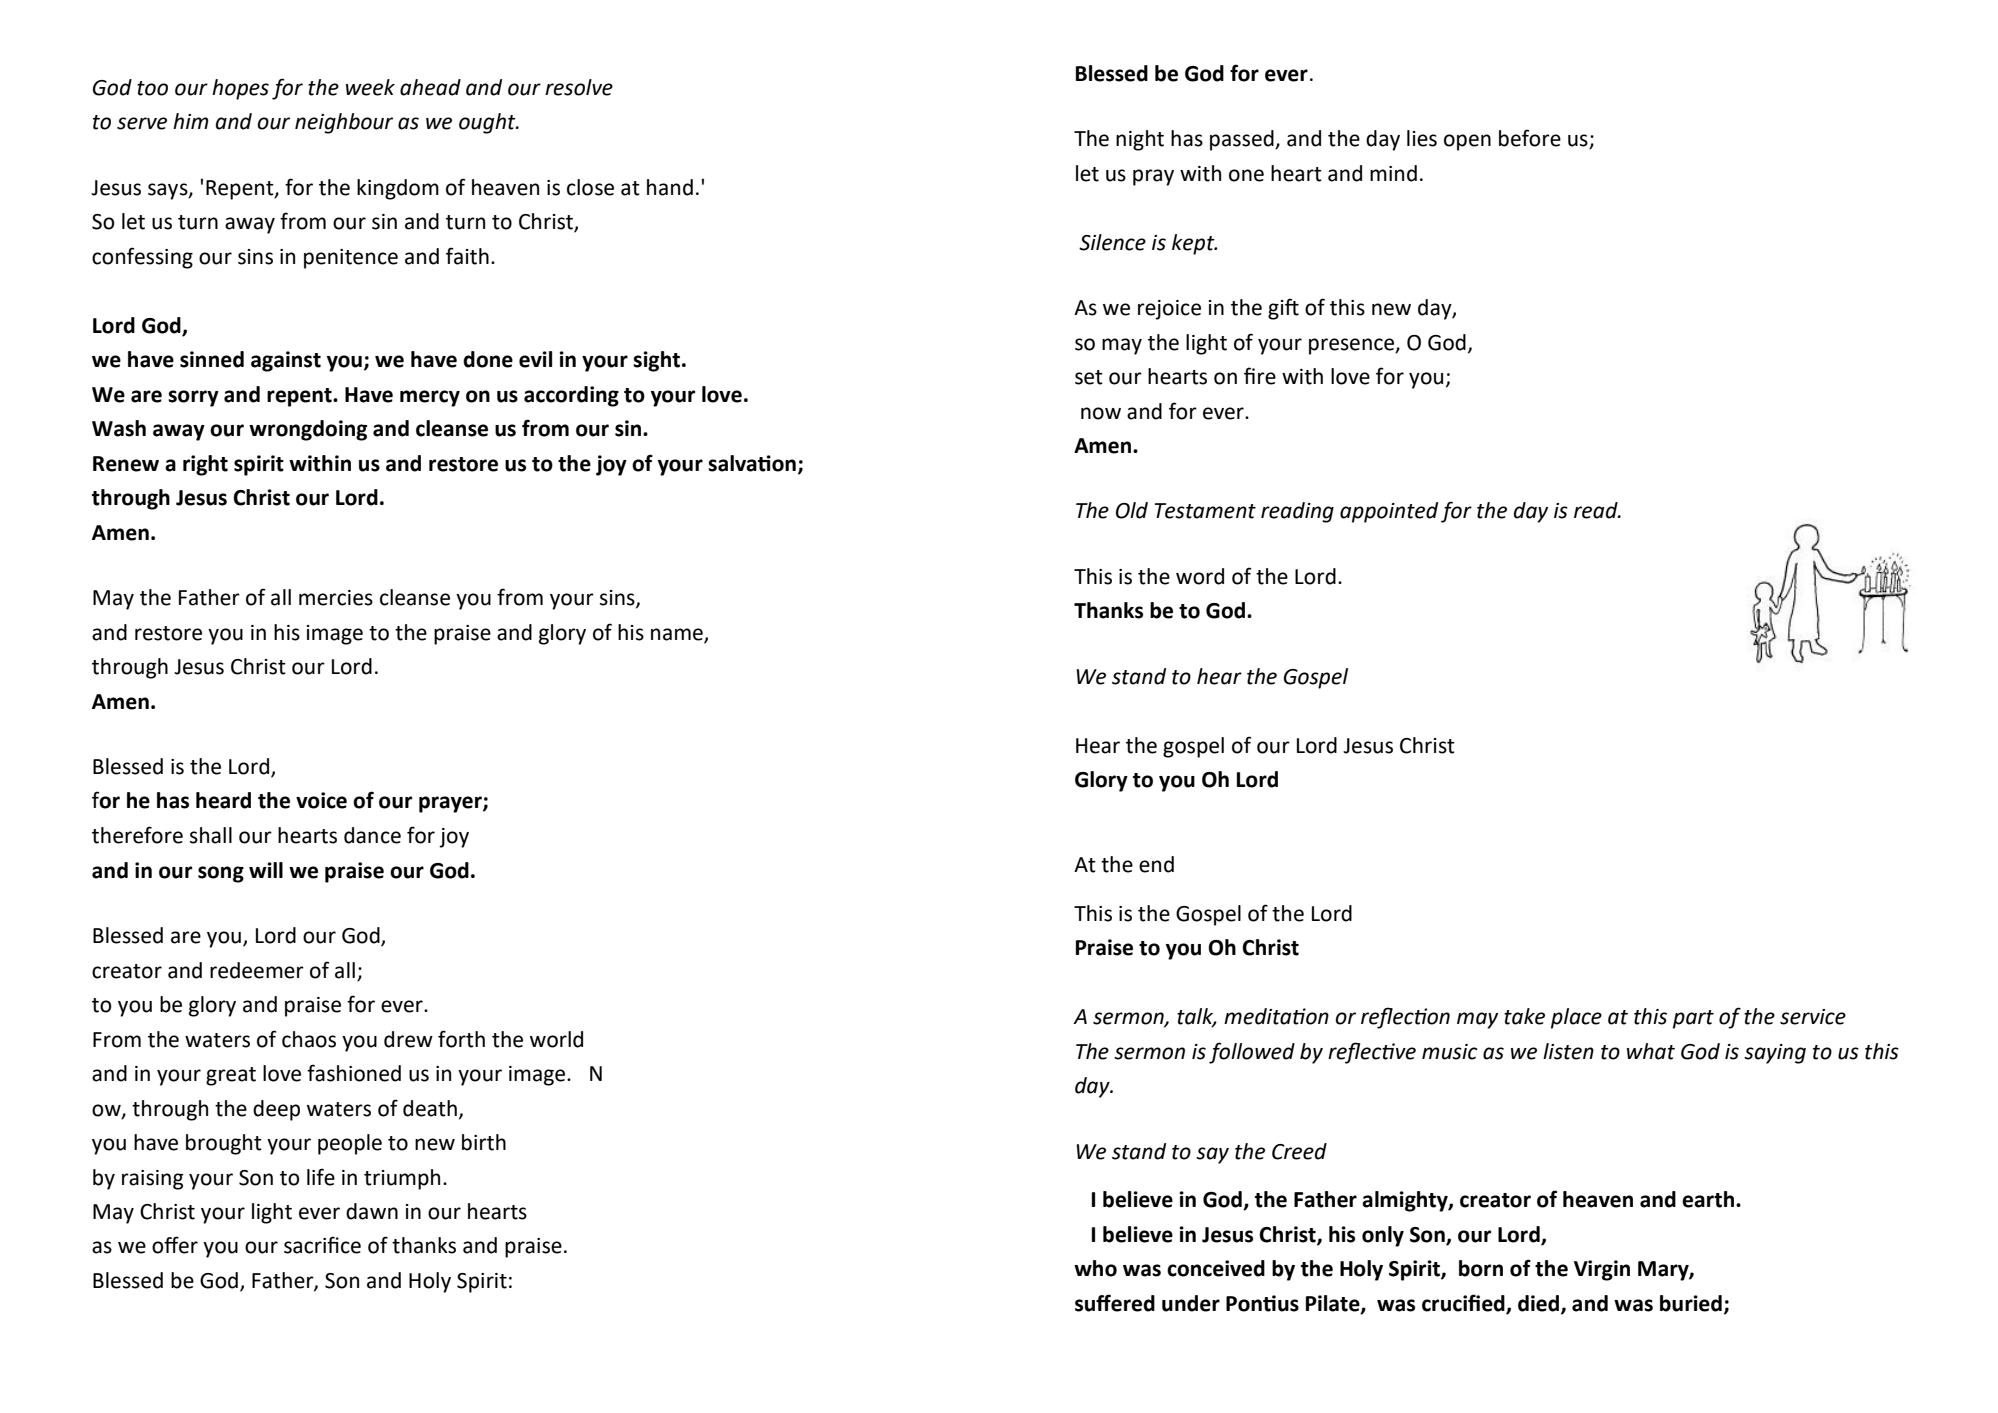 Image resolution: width=1998 pixels, height=1413 pixels. What do you see at coordinates (678, 635) in the image?
I see `name` at bounding box center [678, 635].
